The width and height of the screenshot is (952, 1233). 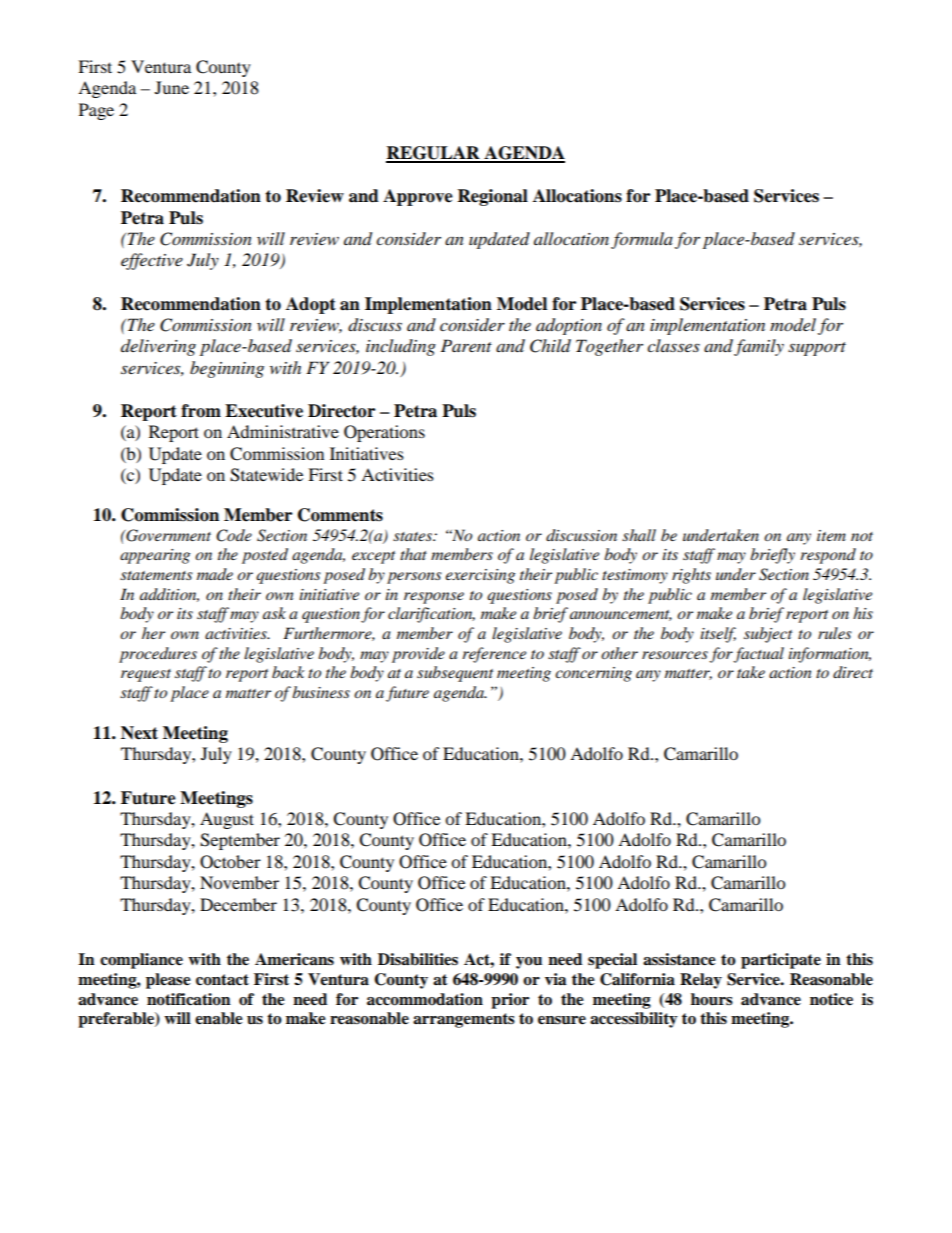 I want to click on notification, so click(x=189, y=999).
